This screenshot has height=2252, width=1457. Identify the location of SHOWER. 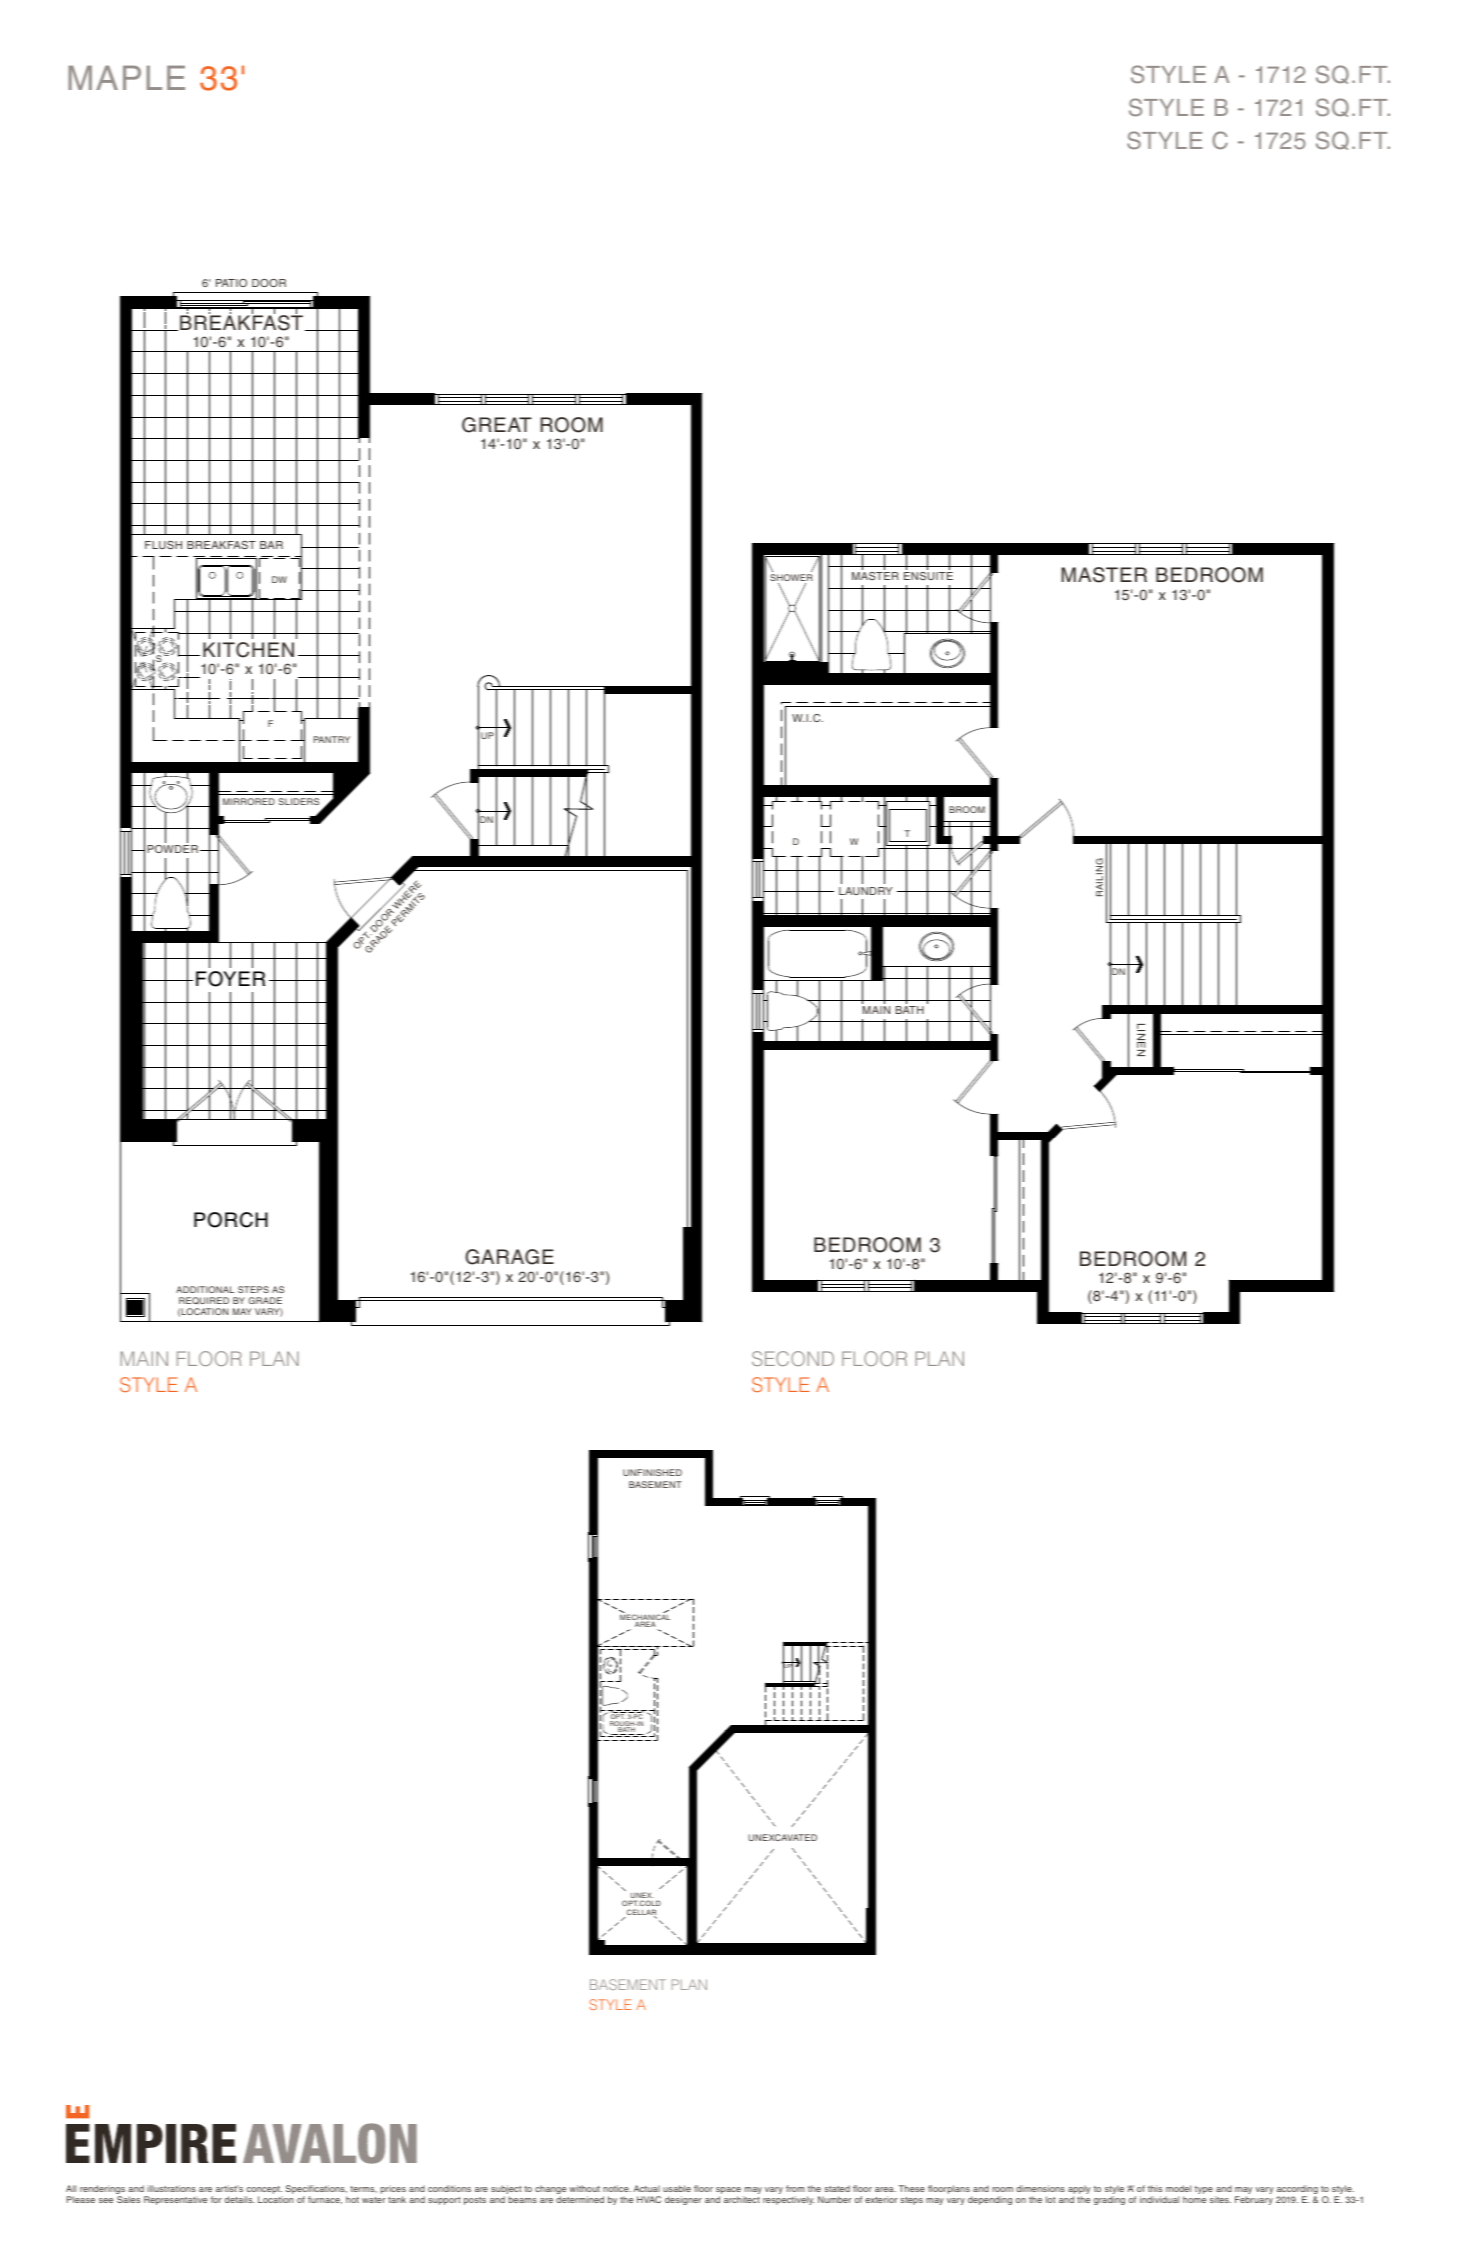
(791, 579).
